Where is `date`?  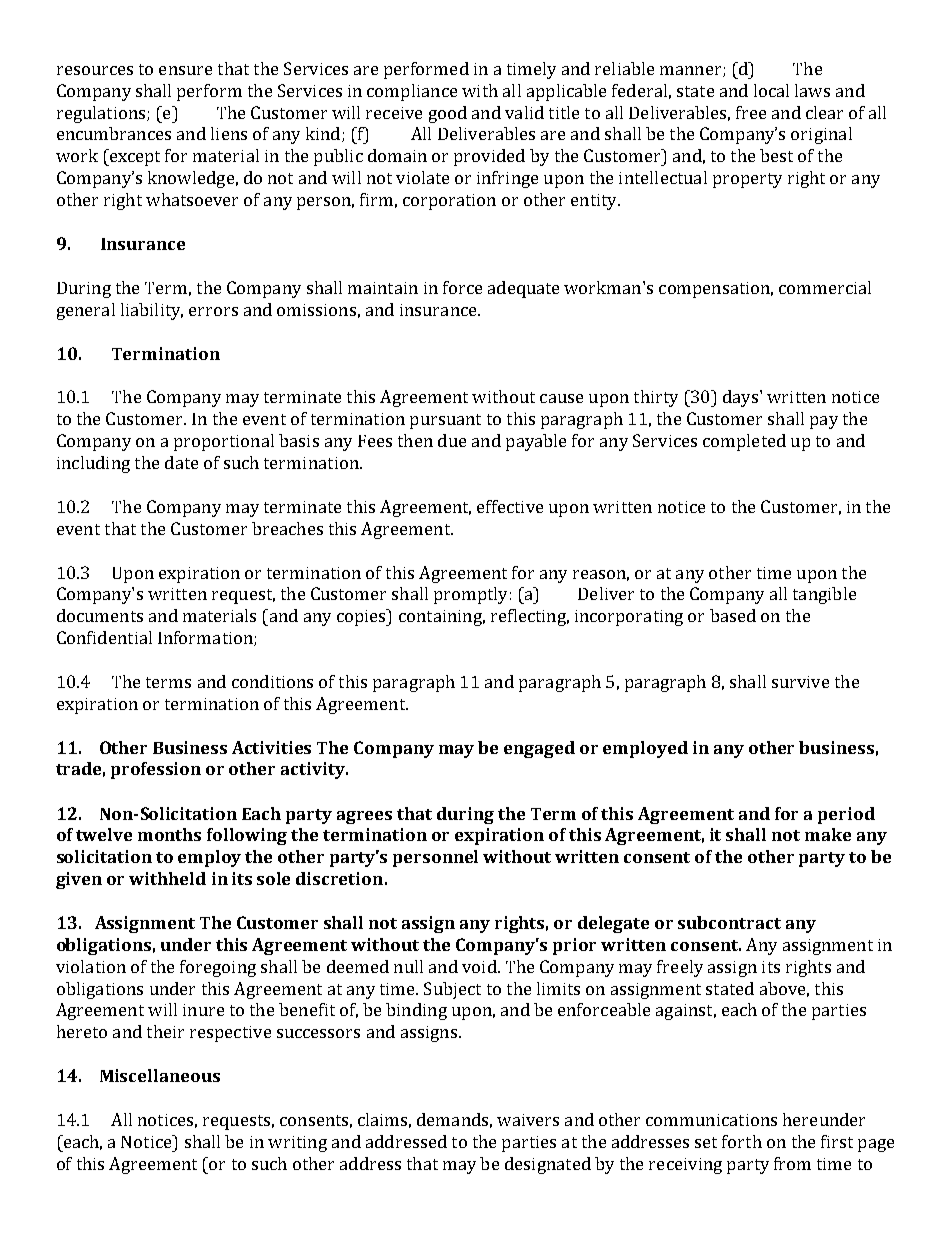 date is located at coordinates (181, 462).
